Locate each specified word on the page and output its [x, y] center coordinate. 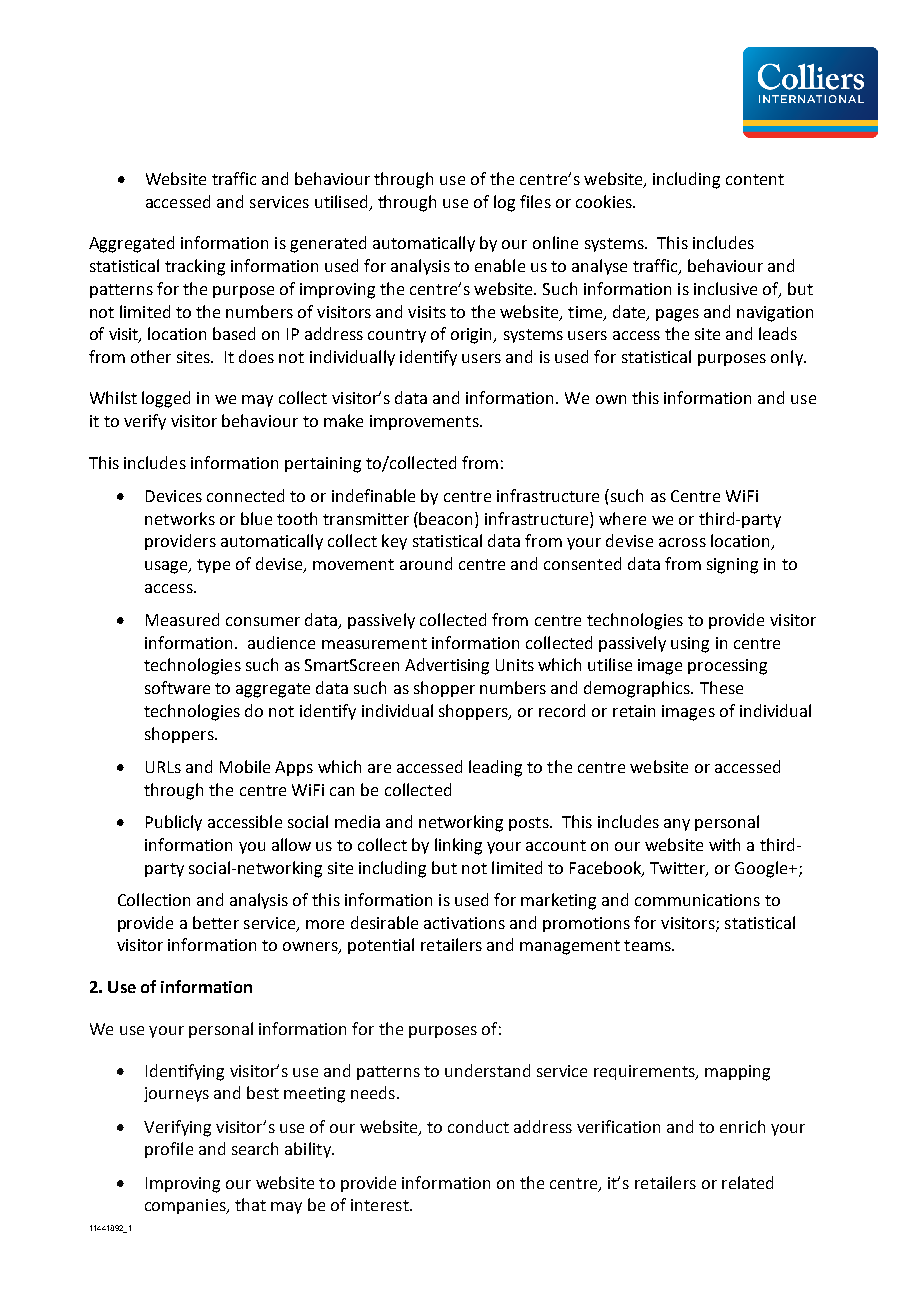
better [216, 922]
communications [697, 900]
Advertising [447, 666]
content [755, 179]
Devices [174, 496]
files [535, 201]
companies [186, 1206]
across [682, 542]
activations [464, 923]
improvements [425, 422]
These [721, 687]
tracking [195, 267]
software [177, 687]
